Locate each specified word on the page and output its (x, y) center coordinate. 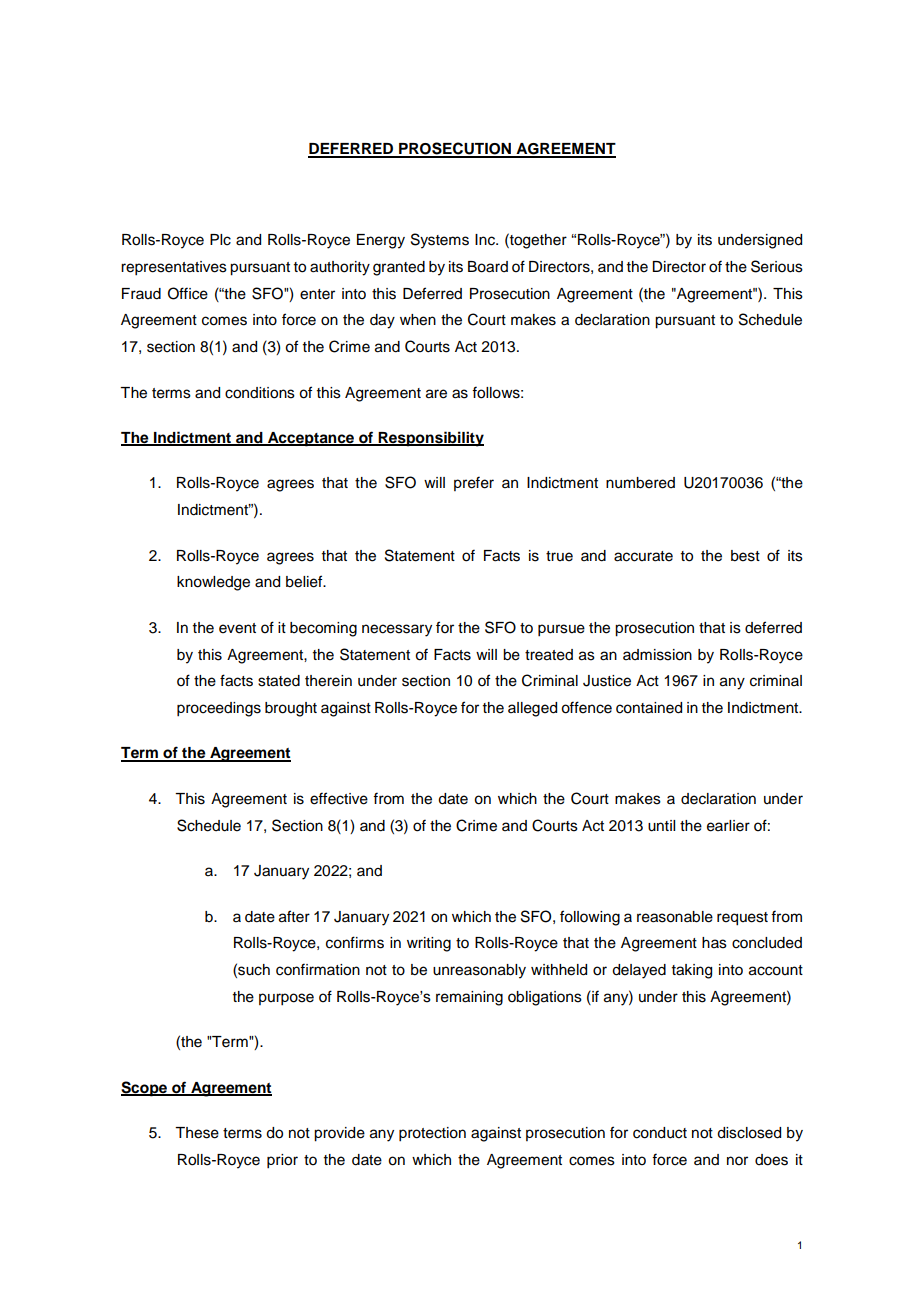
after (294, 916)
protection (432, 1134)
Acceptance (311, 439)
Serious (777, 266)
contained (649, 708)
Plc (220, 240)
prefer (474, 483)
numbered (640, 483)
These (197, 1133)
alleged (532, 709)
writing (429, 944)
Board (488, 267)
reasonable (675, 917)
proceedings (219, 709)
